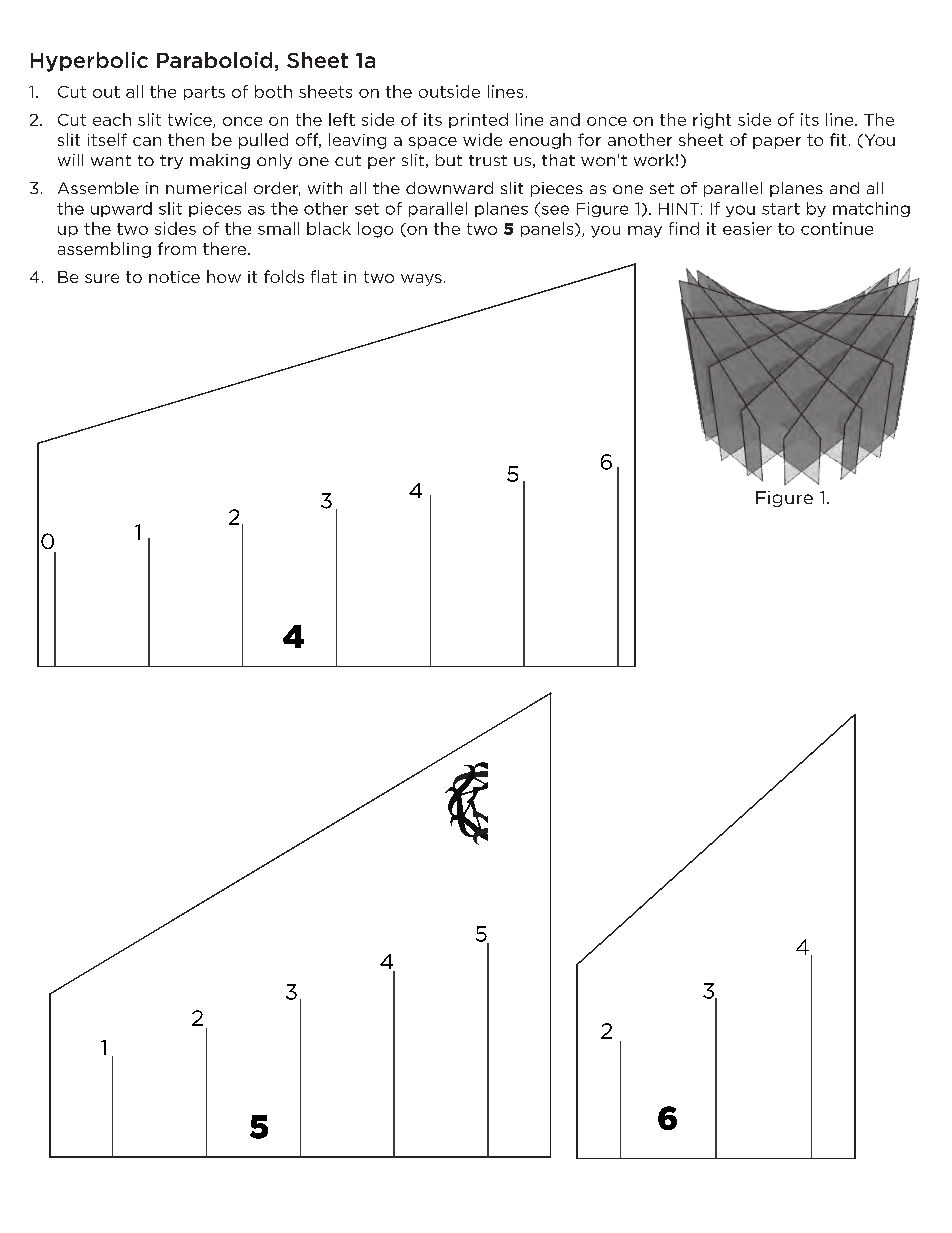  I want to click on printed, so click(478, 120).
